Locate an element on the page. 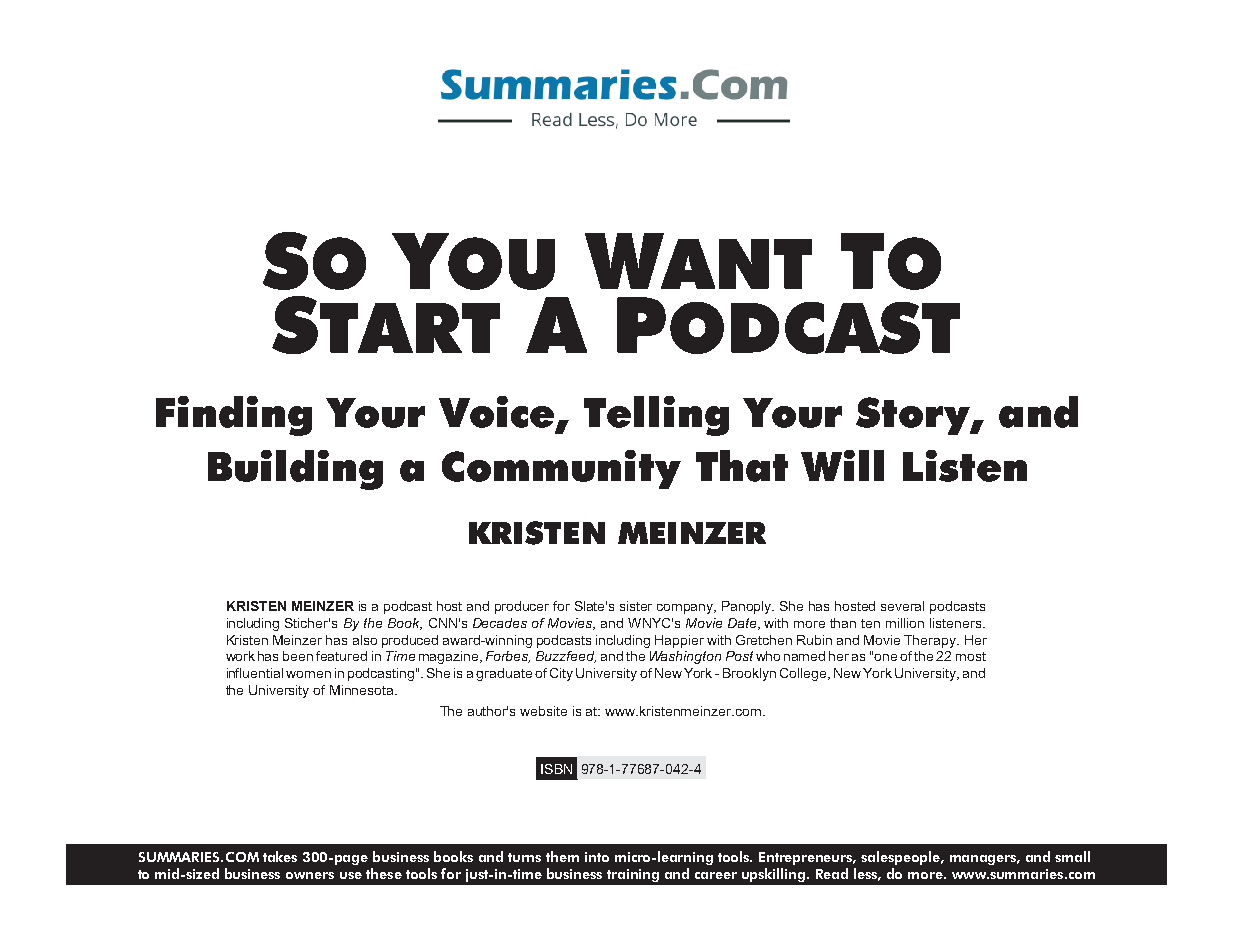  sister is located at coordinates (636, 606).
